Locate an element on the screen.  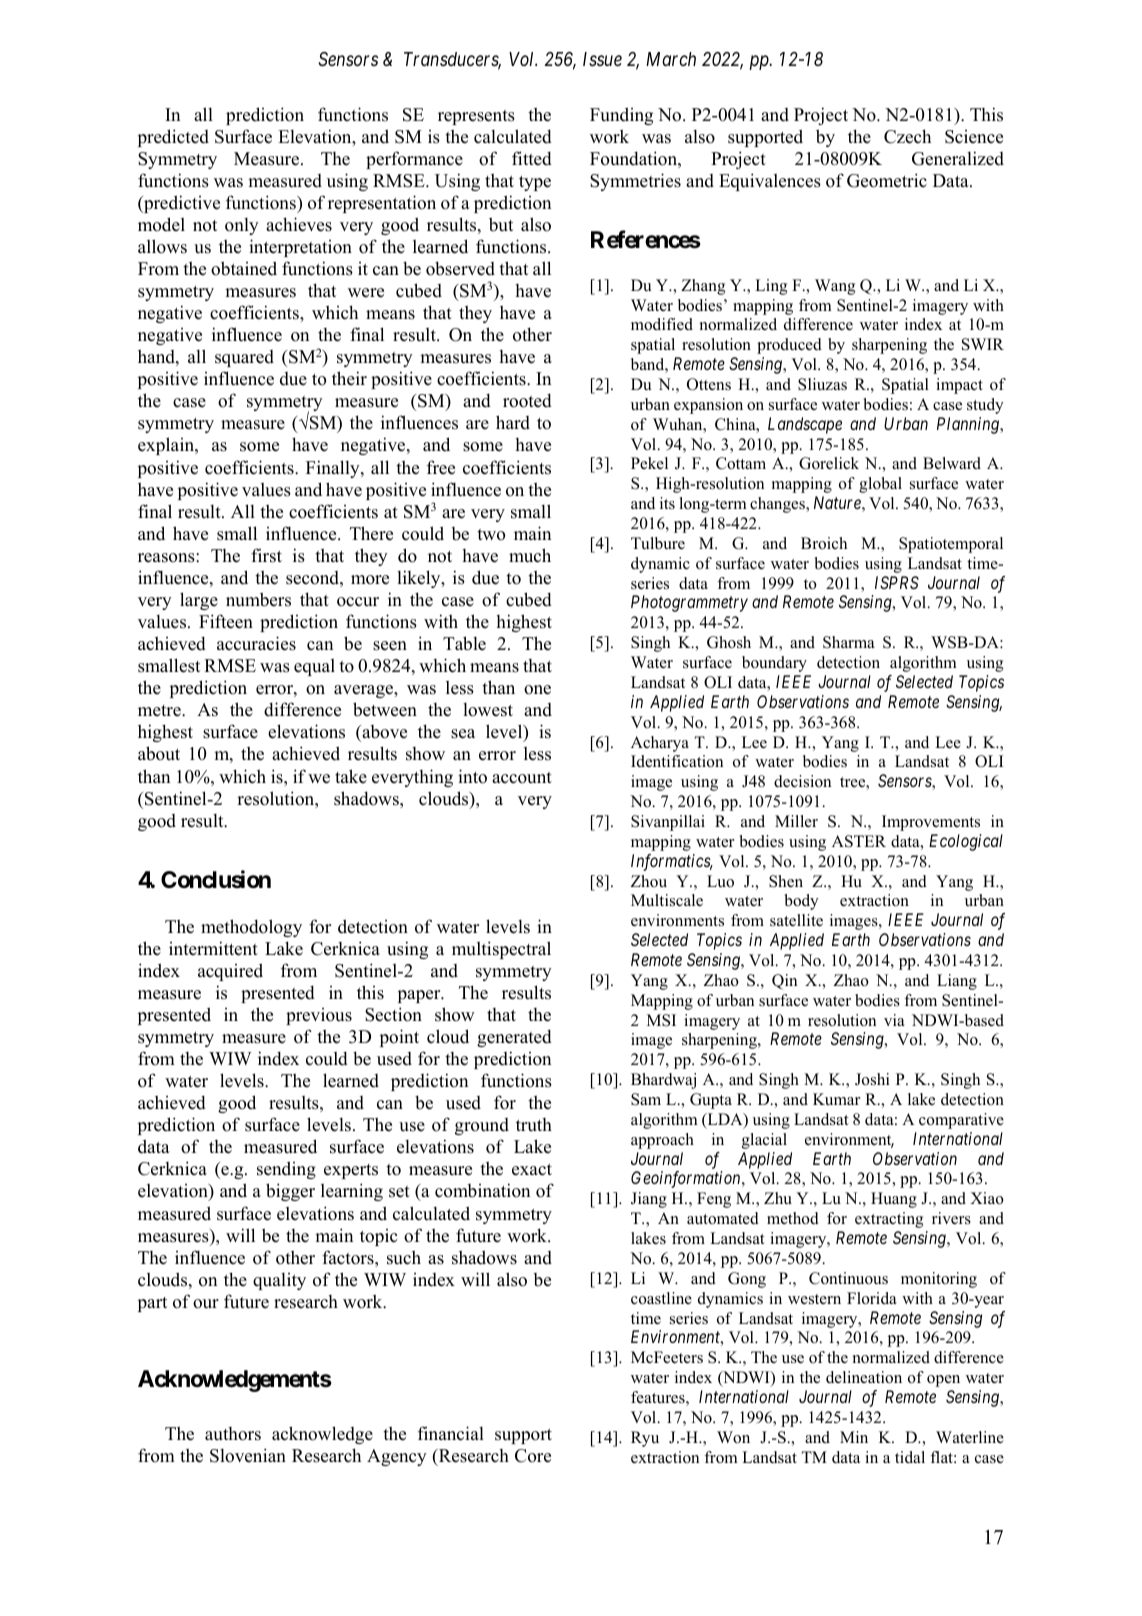
Funding is located at coordinates (621, 116).
